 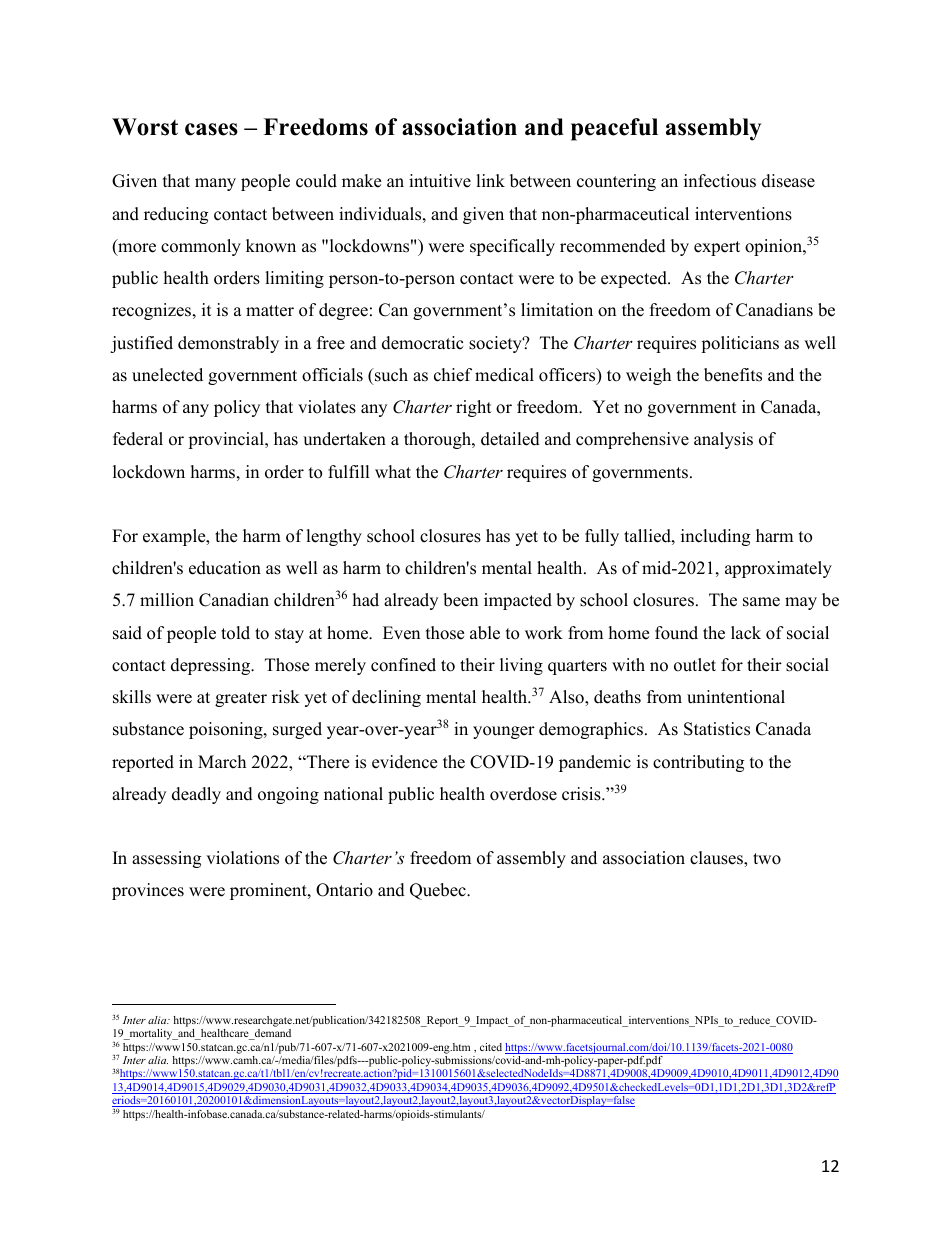 I want to click on cases, so click(x=211, y=129).
